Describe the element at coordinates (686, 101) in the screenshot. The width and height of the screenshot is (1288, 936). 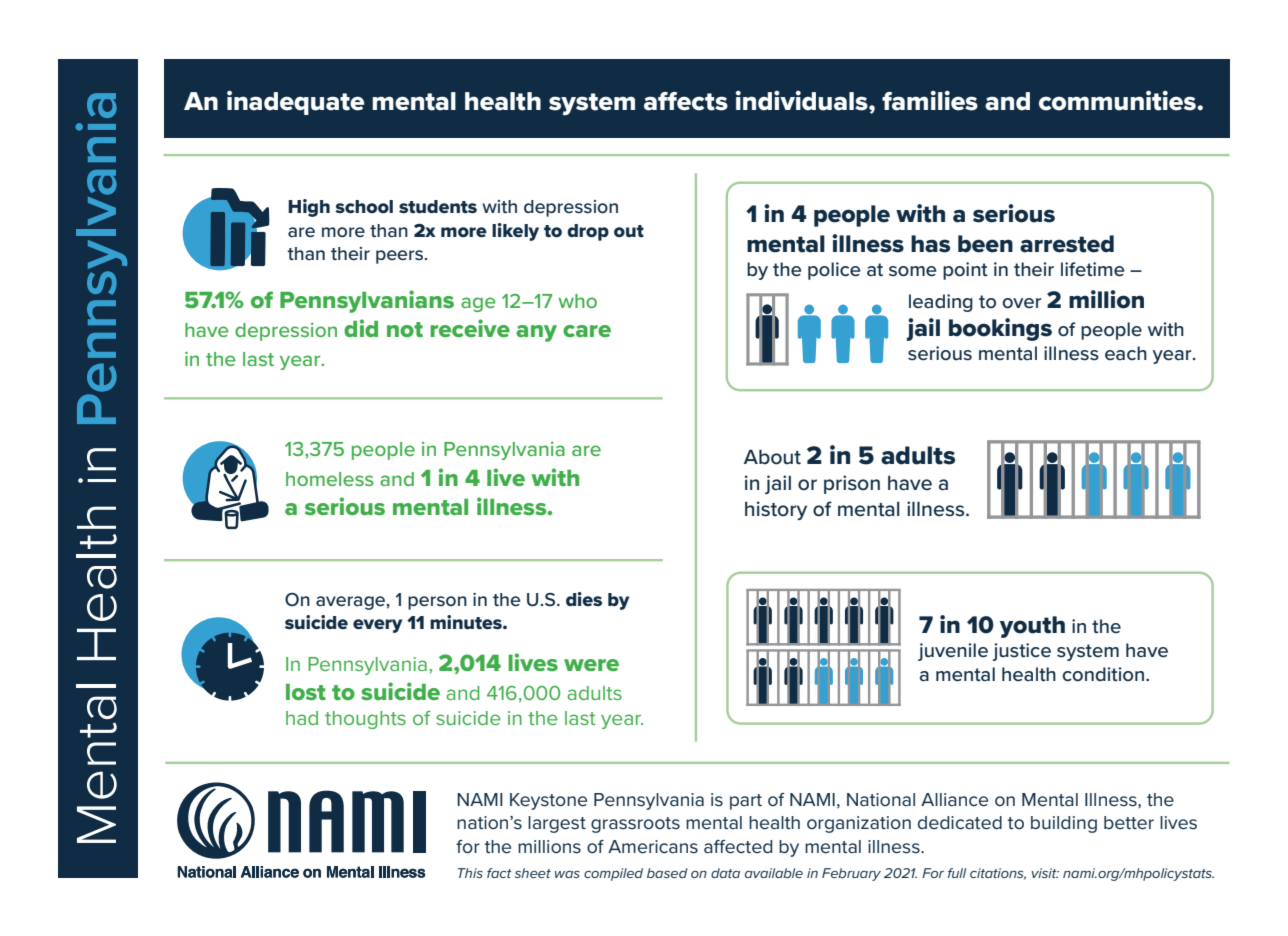
I see `affects` at that location.
